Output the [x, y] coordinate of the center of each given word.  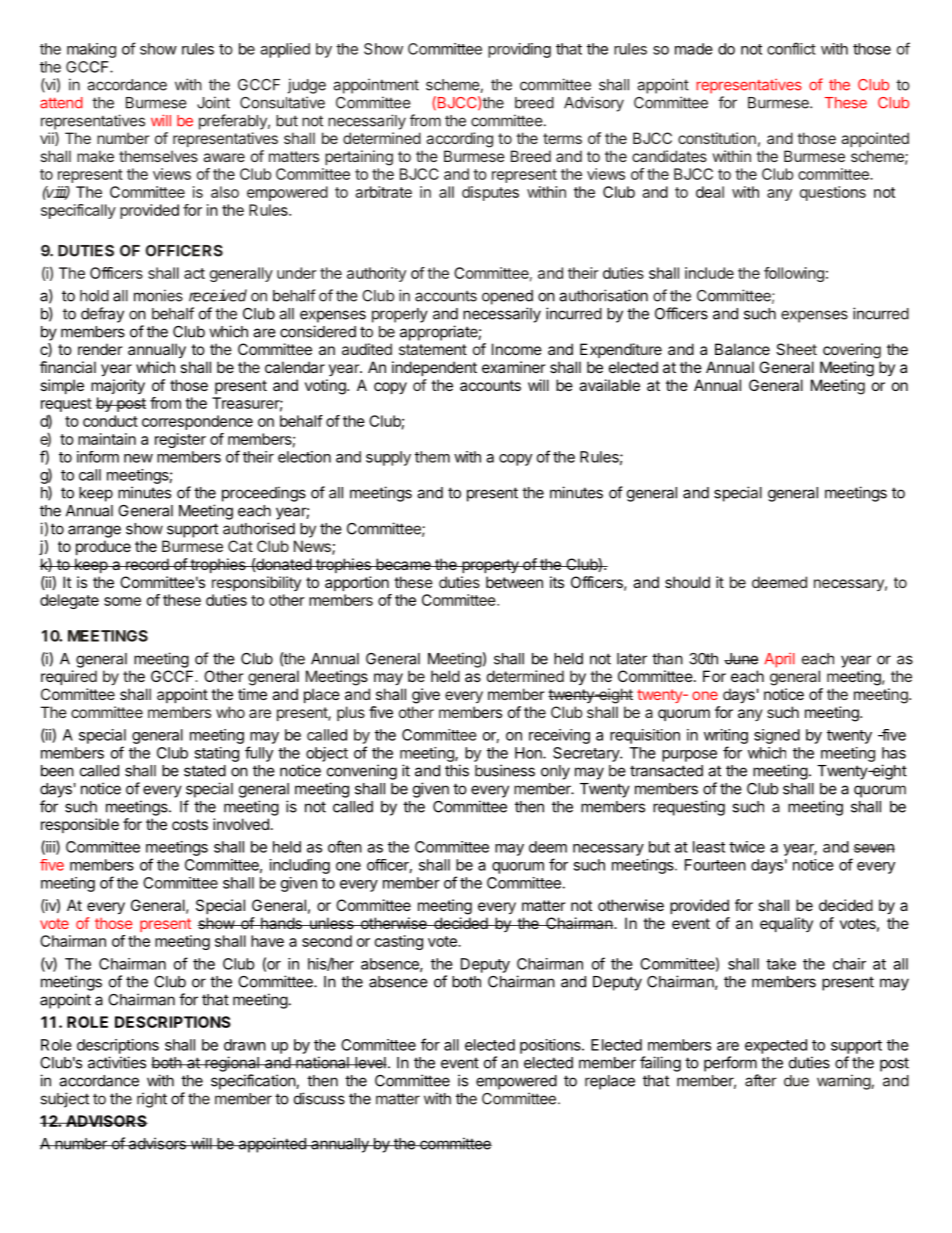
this [457, 770]
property [490, 566]
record [147, 564]
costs [190, 824]
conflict [791, 48]
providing [519, 50]
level [370, 1063]
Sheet [796, 349]
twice [747, 847]
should [687, 582]
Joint [213, 102]
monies [158, 295]
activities [117, 1062]
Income [517, 349]
